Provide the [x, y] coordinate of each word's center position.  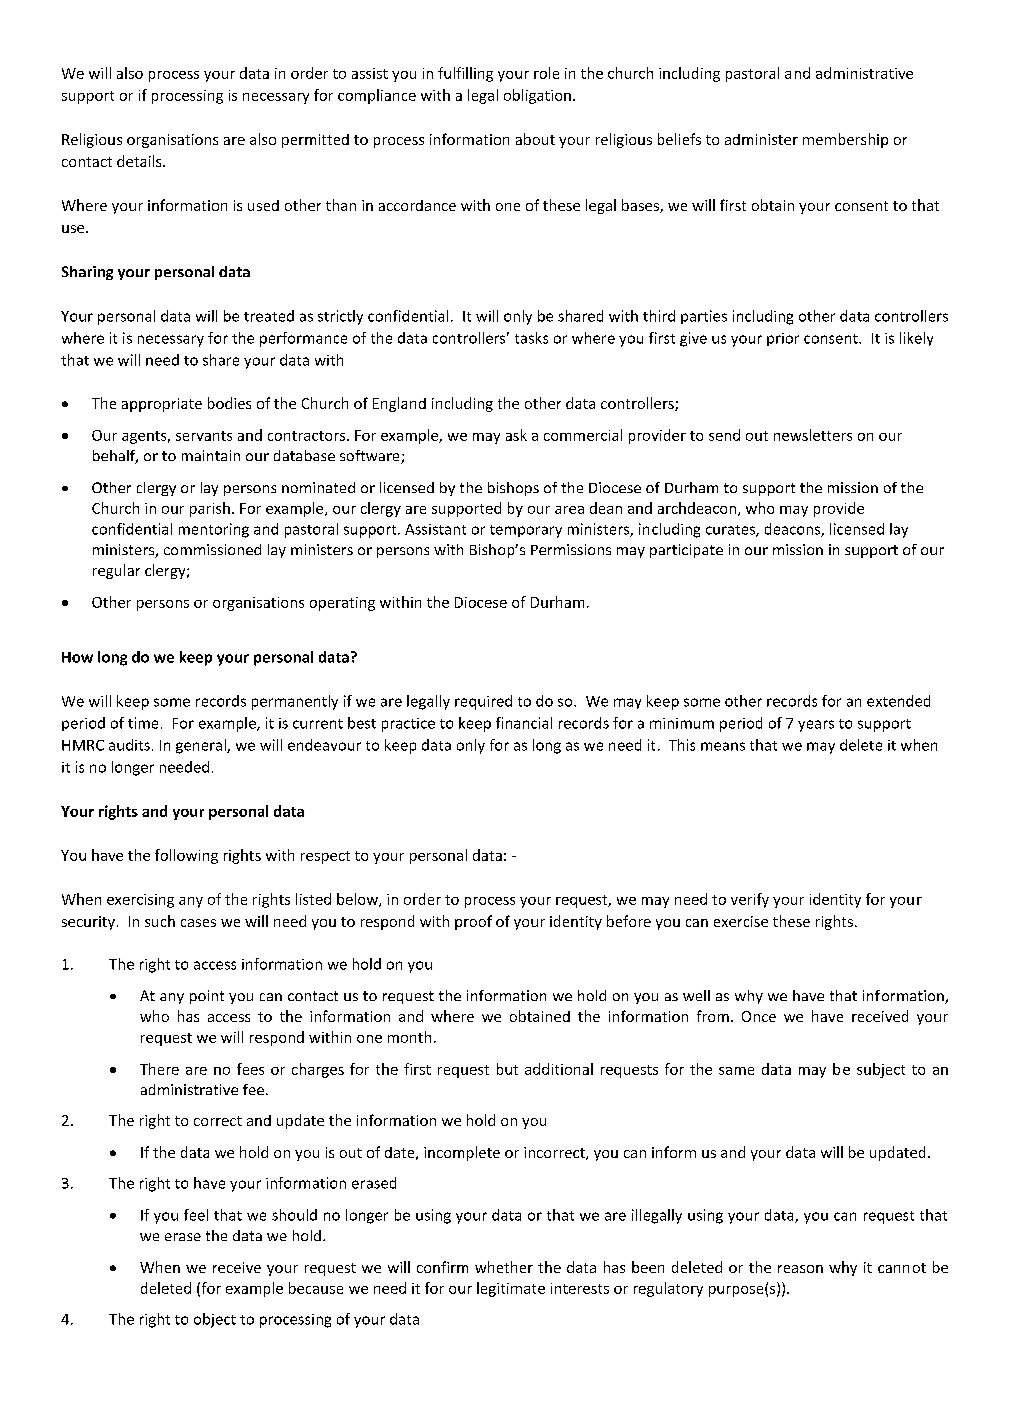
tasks [531, 338]
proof [473, 922]
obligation [537, 96]
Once [759, 1016]
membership [845, 140]
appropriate [162, 405]
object [215, 1320]
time [143, 723]
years [816, 726]
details [140, 161]
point [207, 997]
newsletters [813, 435]
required [483, 702]
